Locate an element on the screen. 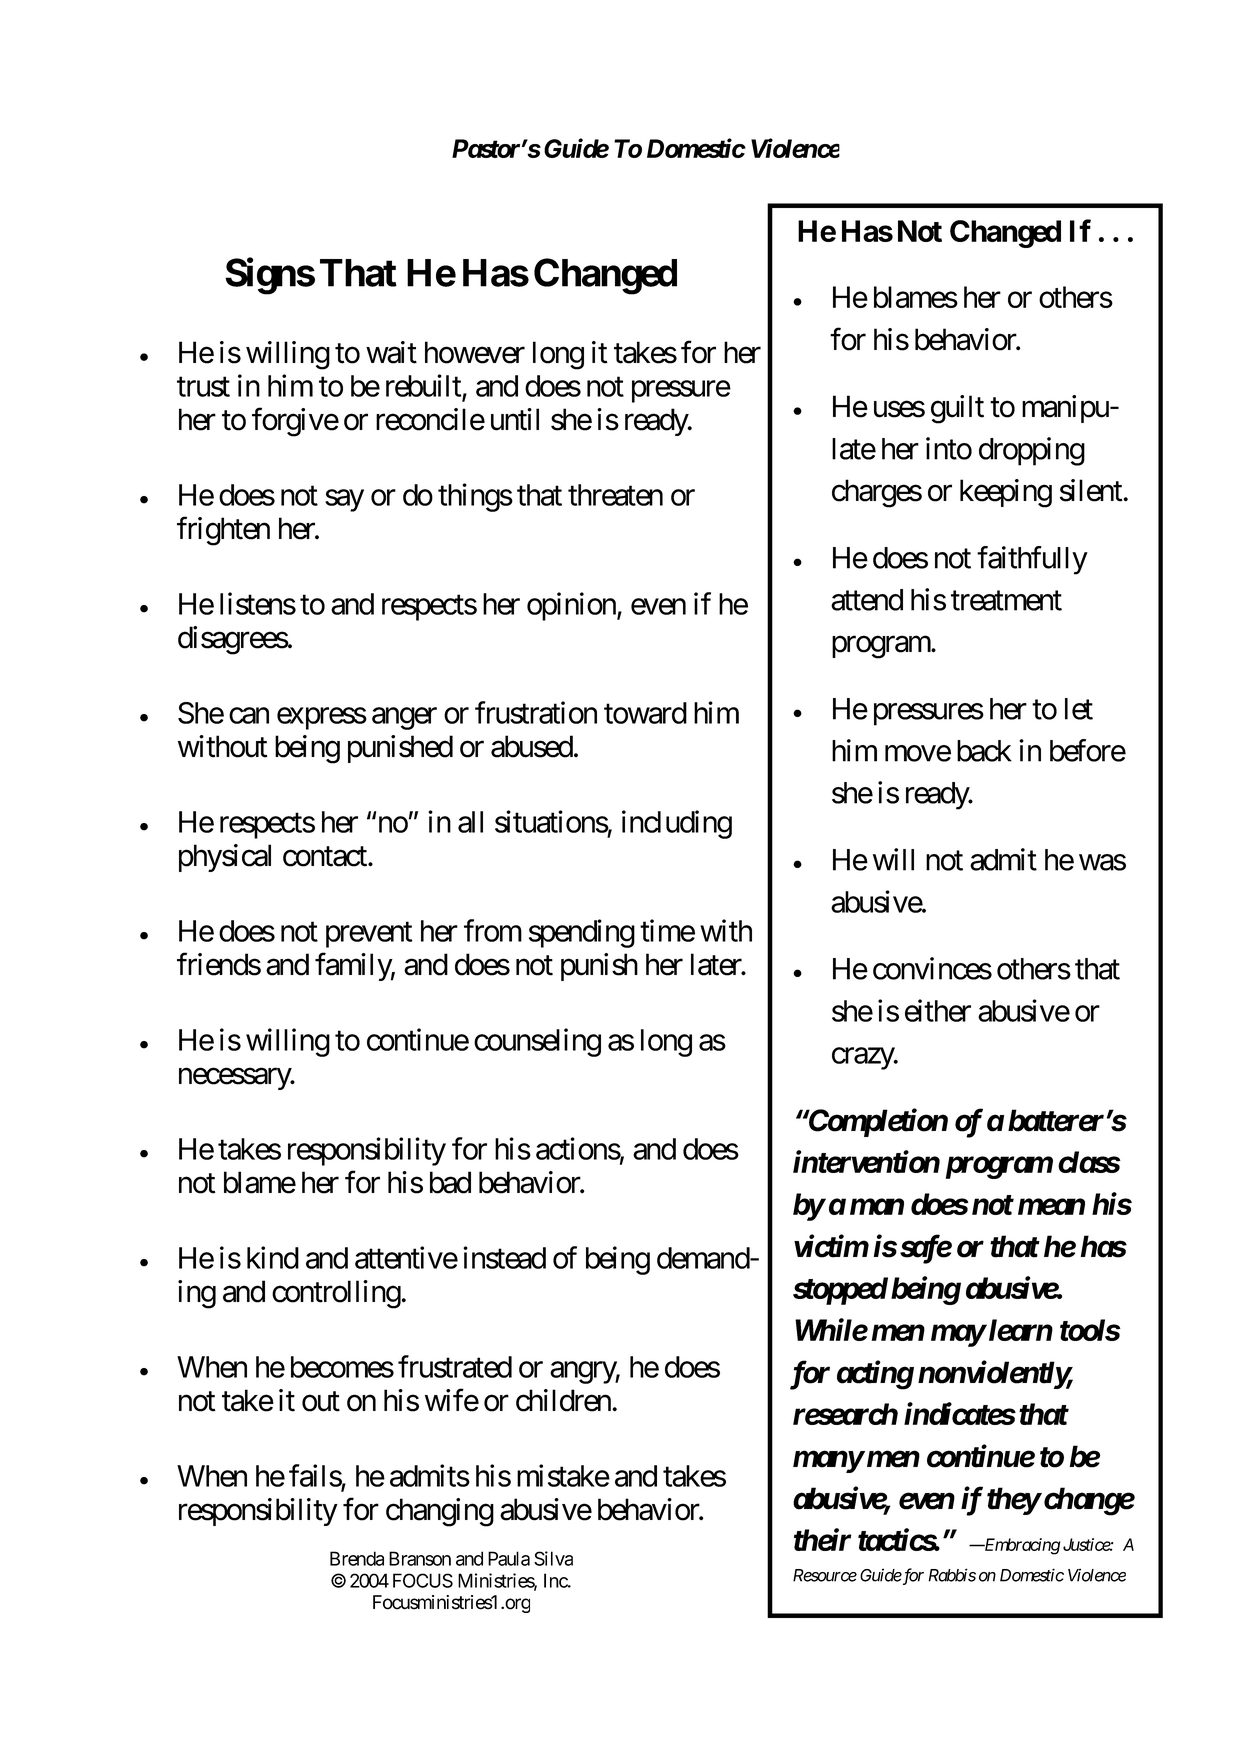 This screenshot has width=1243, height=1756. Silva is located at coordinates (553, 1558).
